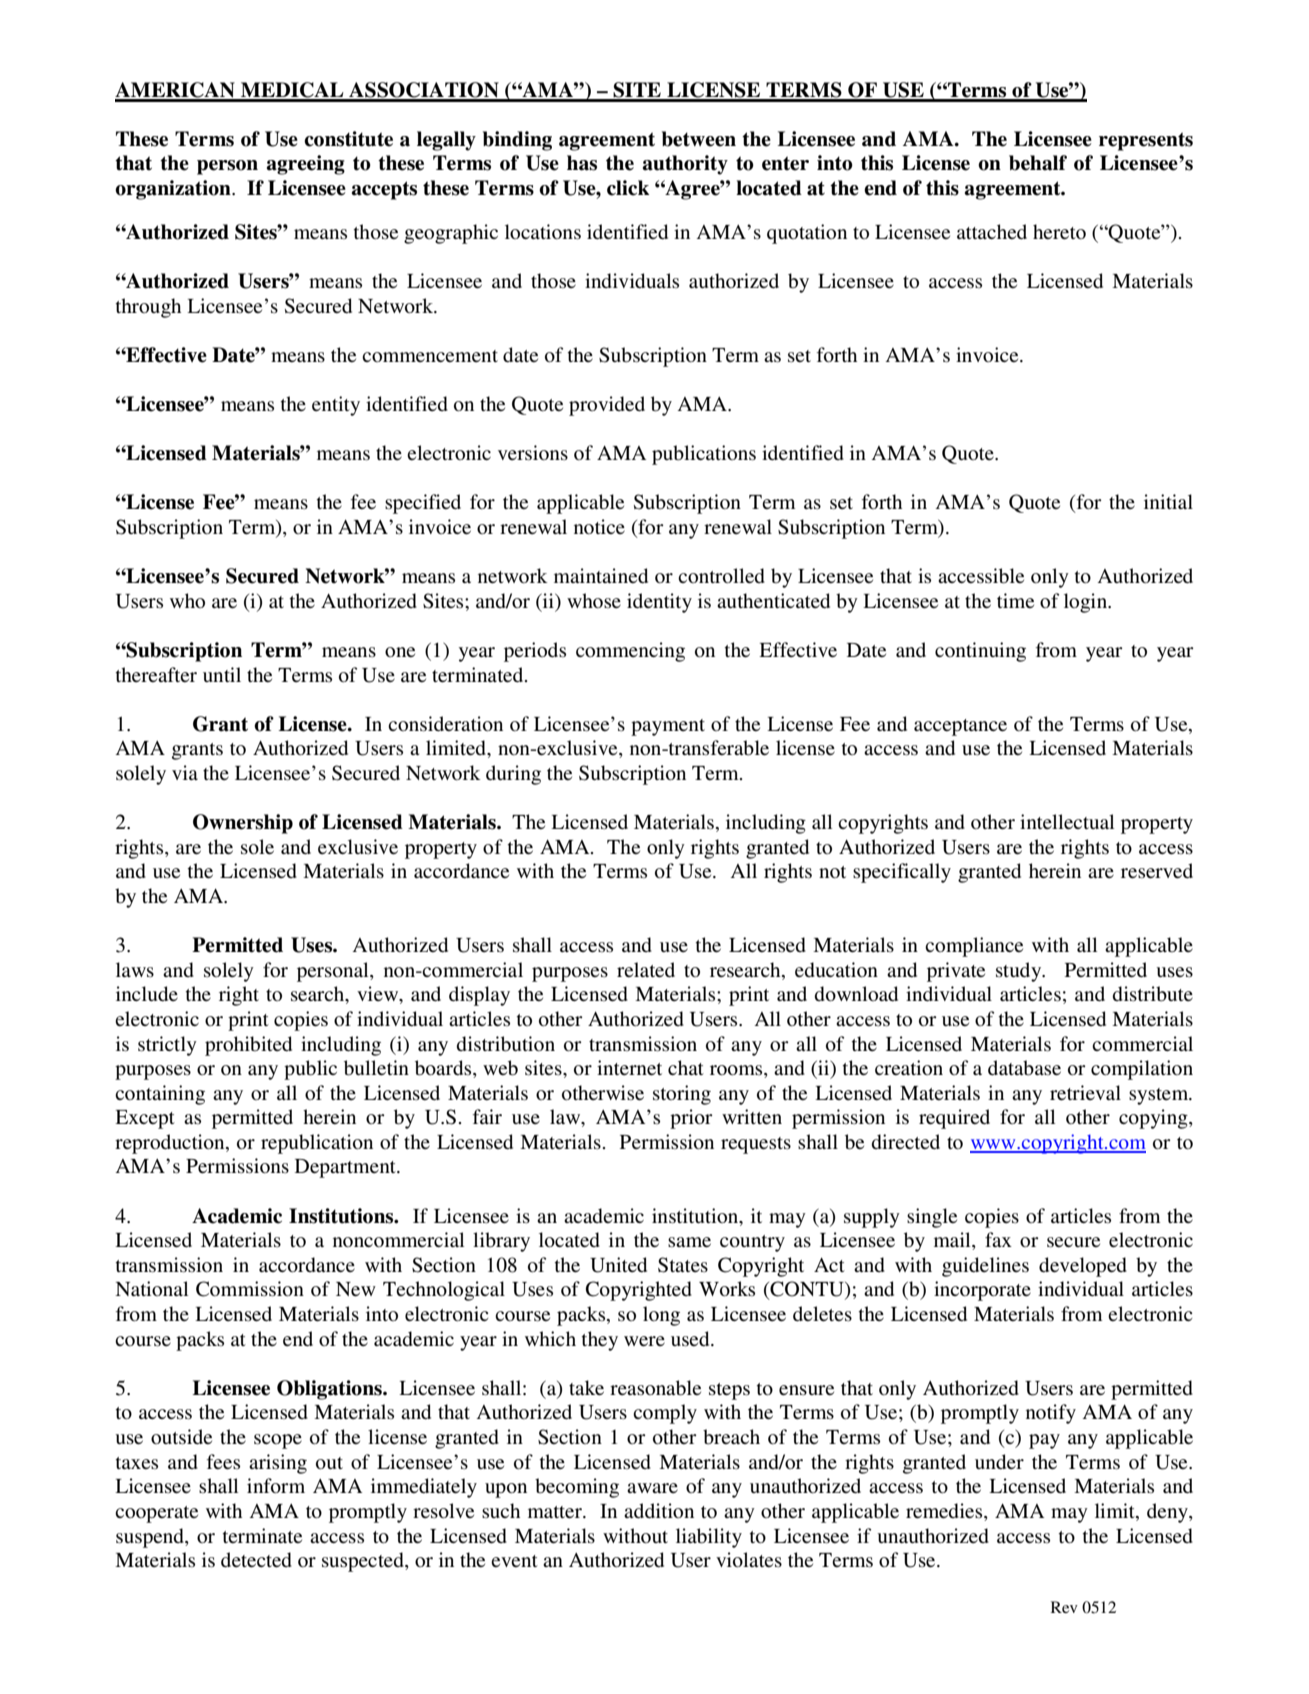 This document has width=1309, height=1694. What do you see at coordinates (174, 190) in the document?
I see `organization` at bounding box center [174, 190].
